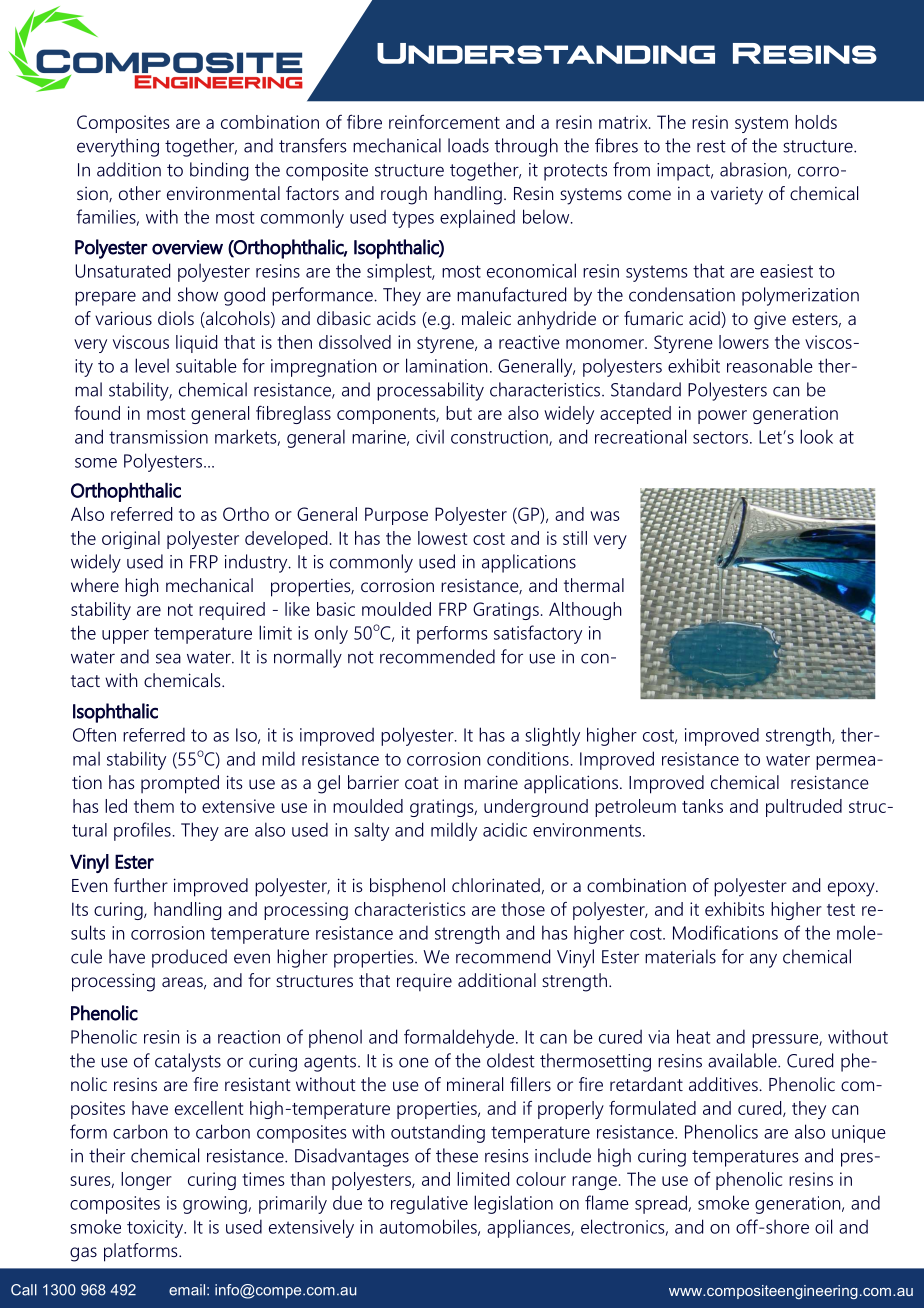 The image size is (924, 1308). Describe the element at coordinates (702, 806) in the page. I see `tanks` at that location.
